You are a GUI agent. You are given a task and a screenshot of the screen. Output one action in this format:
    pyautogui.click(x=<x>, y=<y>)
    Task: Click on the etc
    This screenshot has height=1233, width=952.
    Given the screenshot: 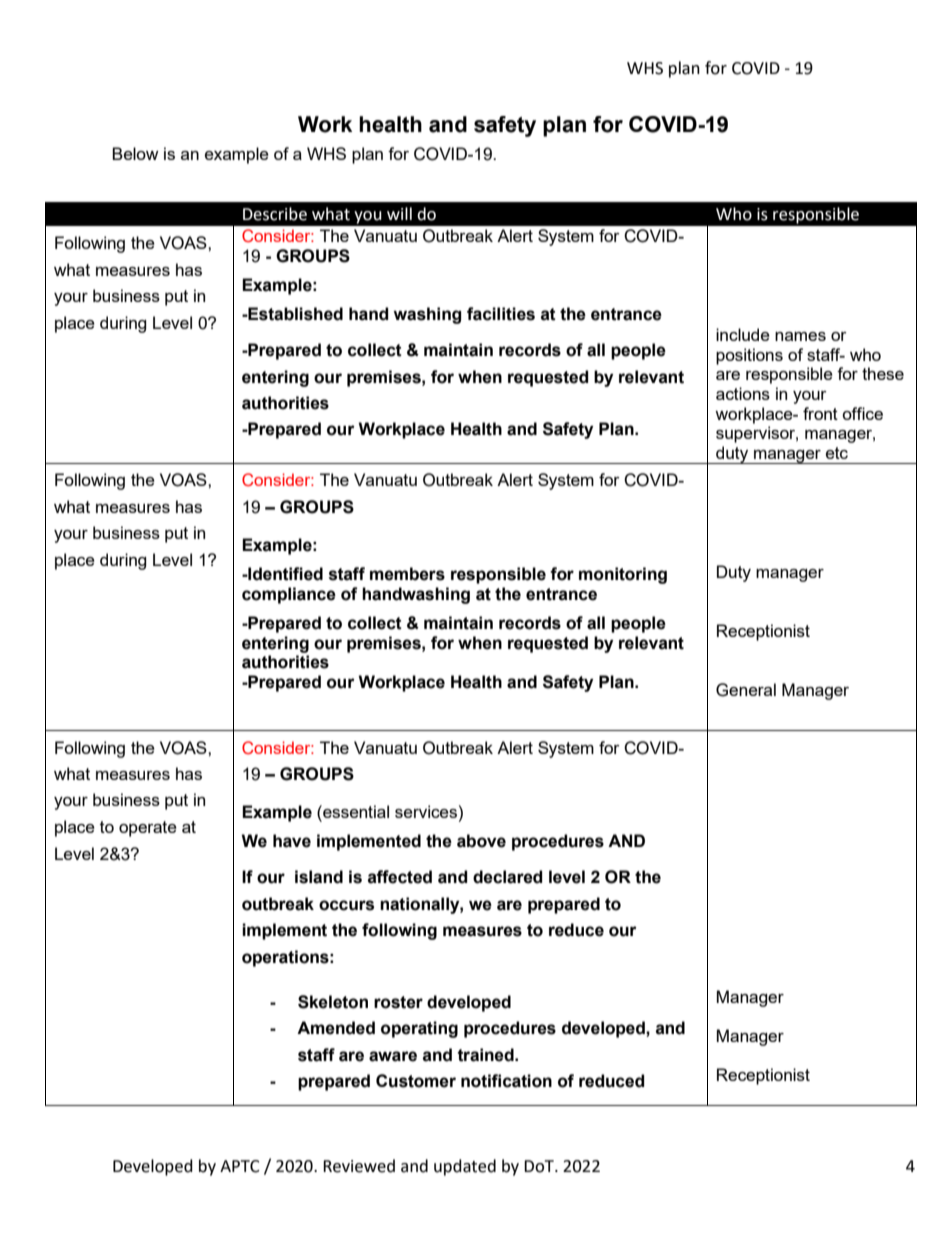 What is the action you would take?
    pyautogui.click(x=837, y=453)
